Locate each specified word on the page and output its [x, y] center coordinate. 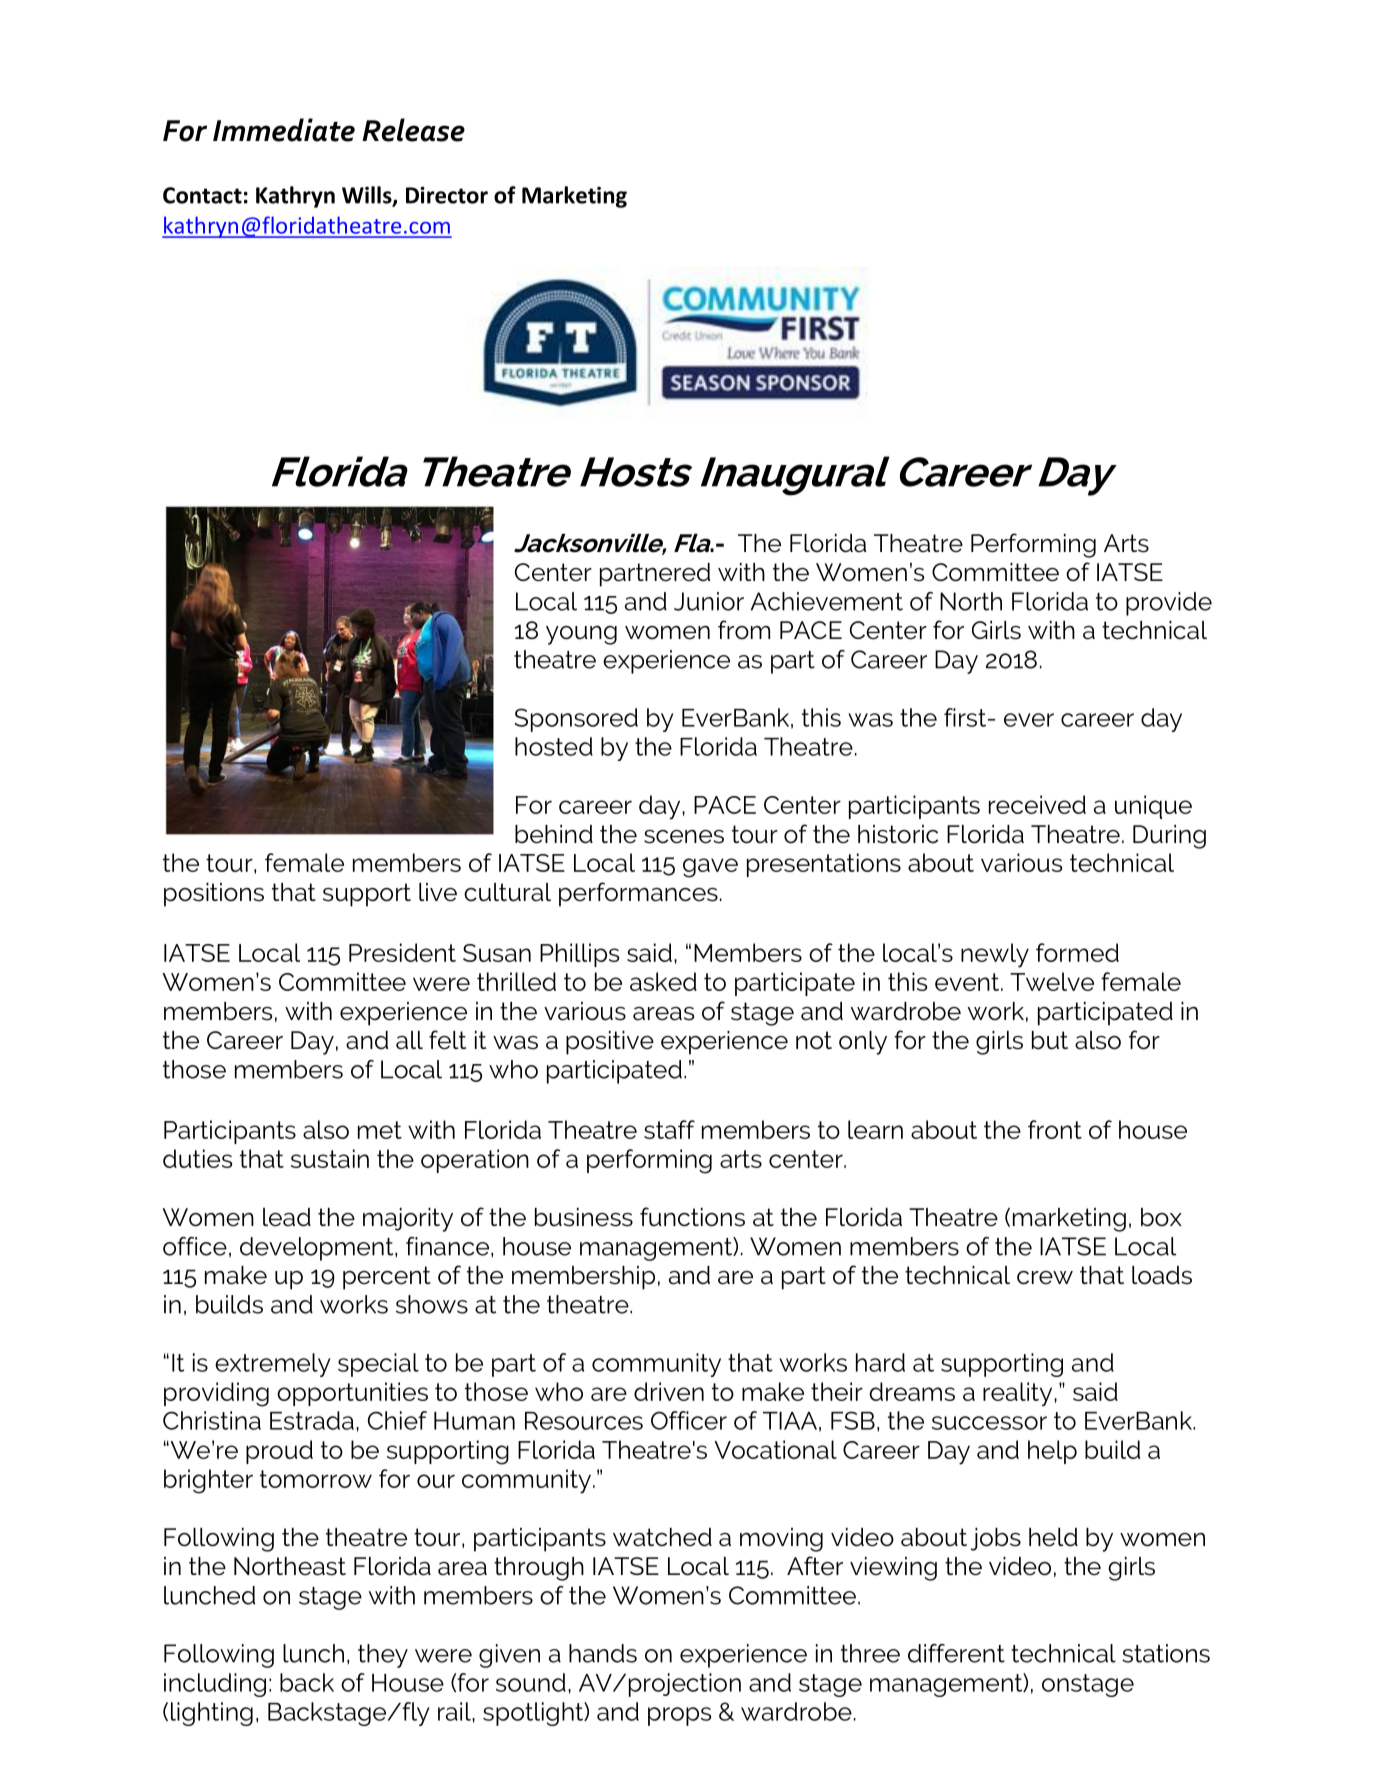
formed [1077, 952]
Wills [368, 196]
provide [1169, 604]
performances [638, 894]
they [383, 1656]
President [402, 952]
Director [447, 195]
